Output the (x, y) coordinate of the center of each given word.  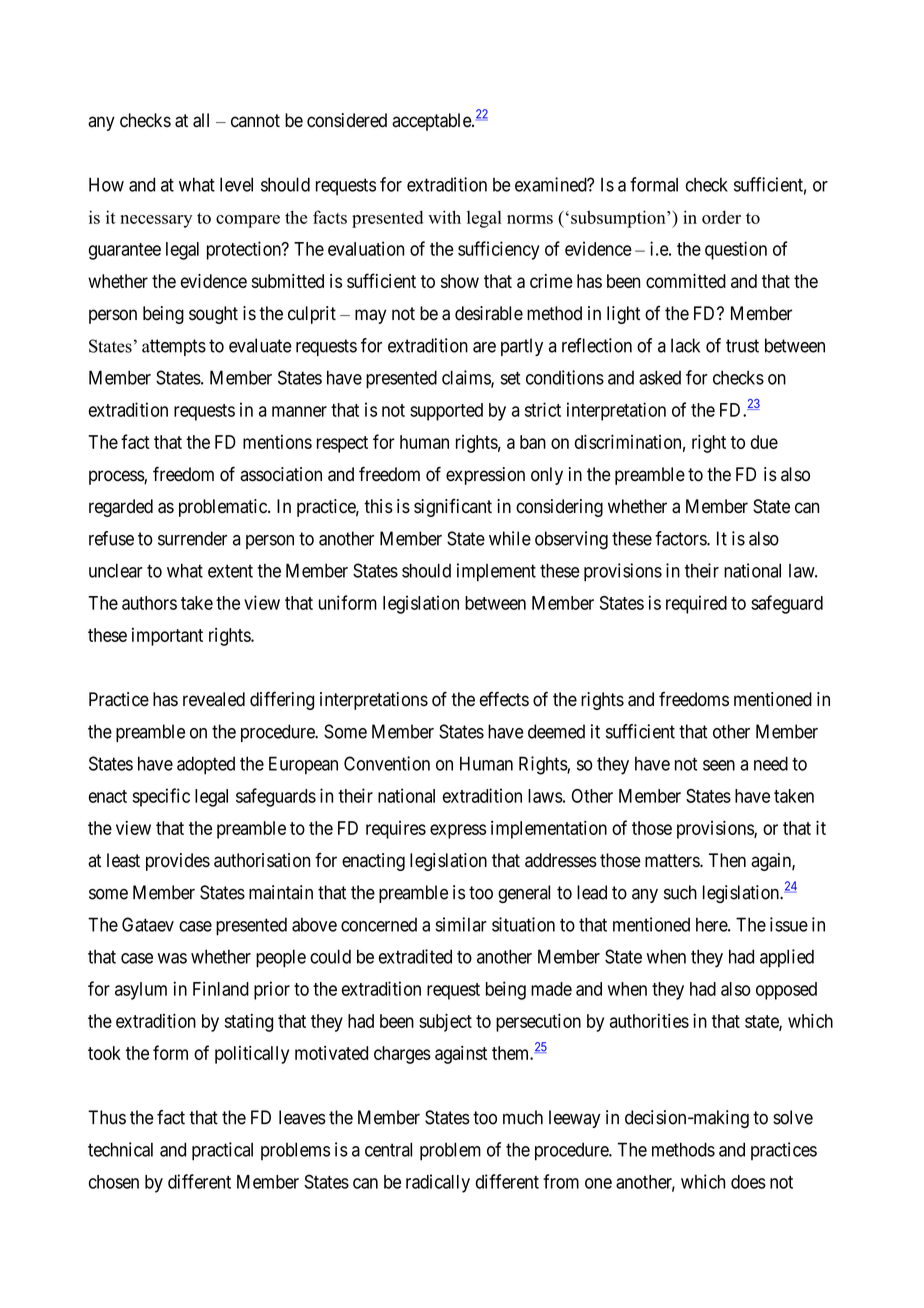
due (764, 442)
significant (453, 508)
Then (727, 860)
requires (396, 830)
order (721, 217)
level (236, 184)
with (444, 217)
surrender (192, 538)
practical (222, 1151)
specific (161, 797)
